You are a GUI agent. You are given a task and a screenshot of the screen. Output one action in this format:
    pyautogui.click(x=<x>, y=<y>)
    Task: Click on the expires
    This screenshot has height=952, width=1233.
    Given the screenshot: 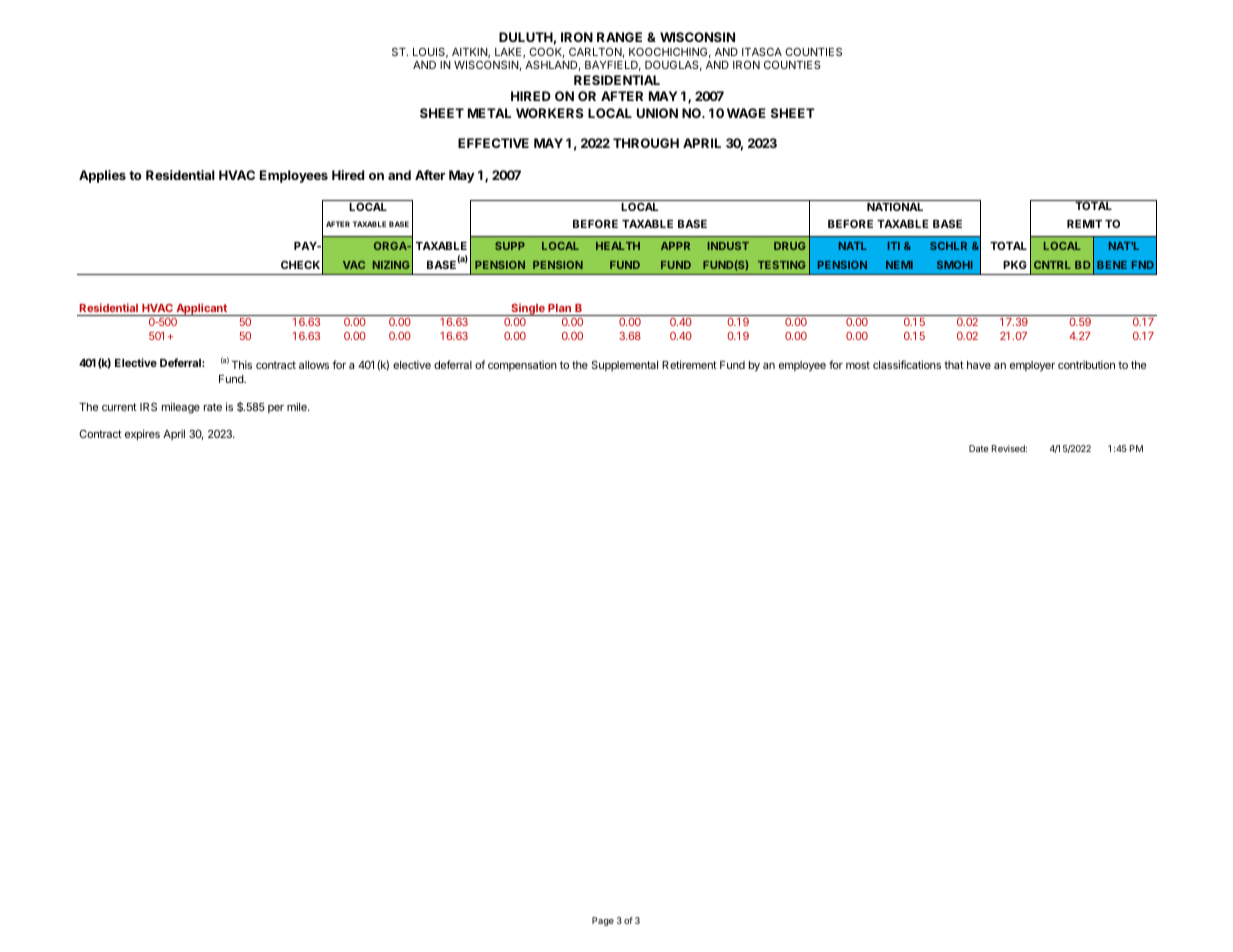 What is the action you would take?
    pyautogui.click(x=142, y=435)
